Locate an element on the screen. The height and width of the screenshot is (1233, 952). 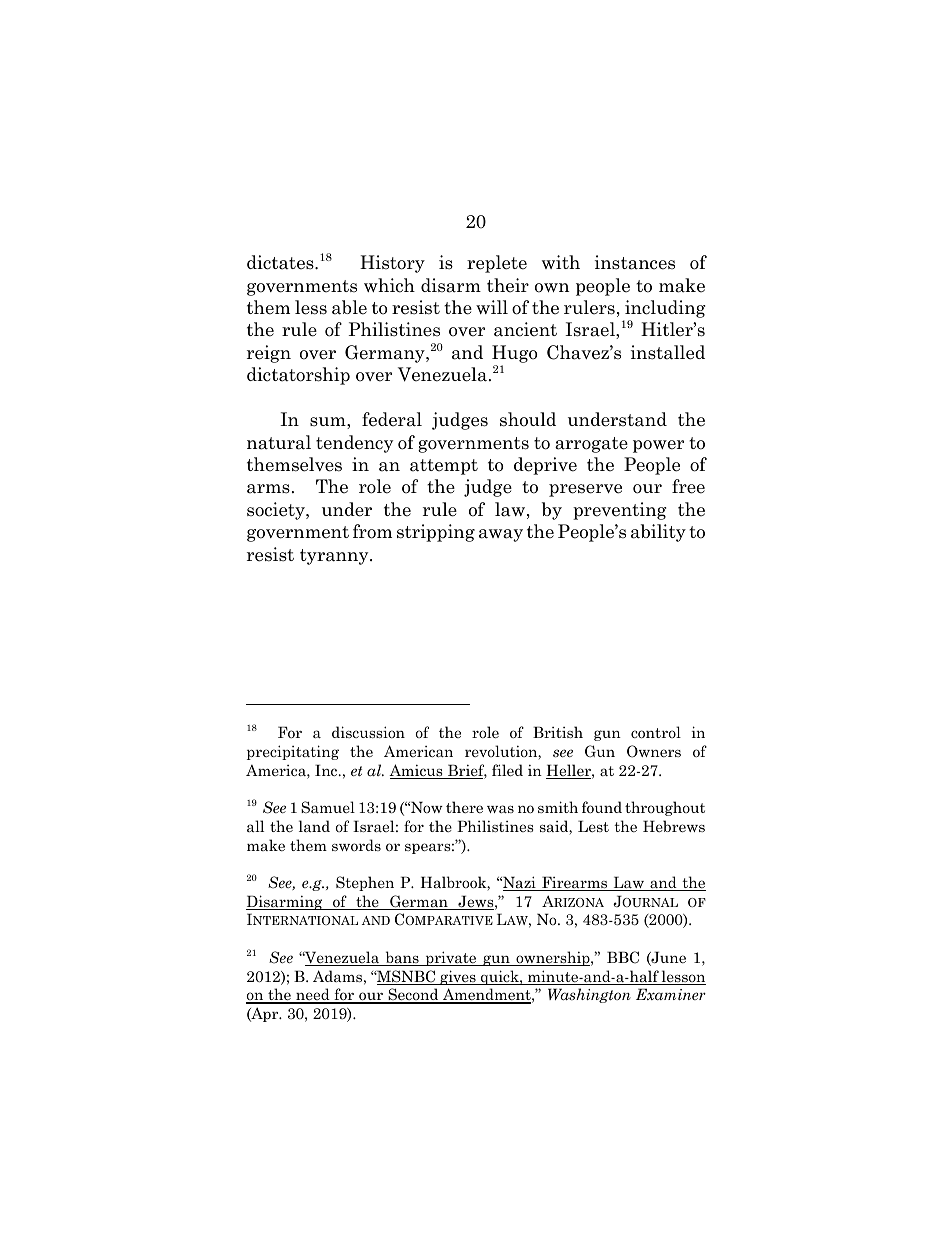
need is located at coordinates (313, 995).
